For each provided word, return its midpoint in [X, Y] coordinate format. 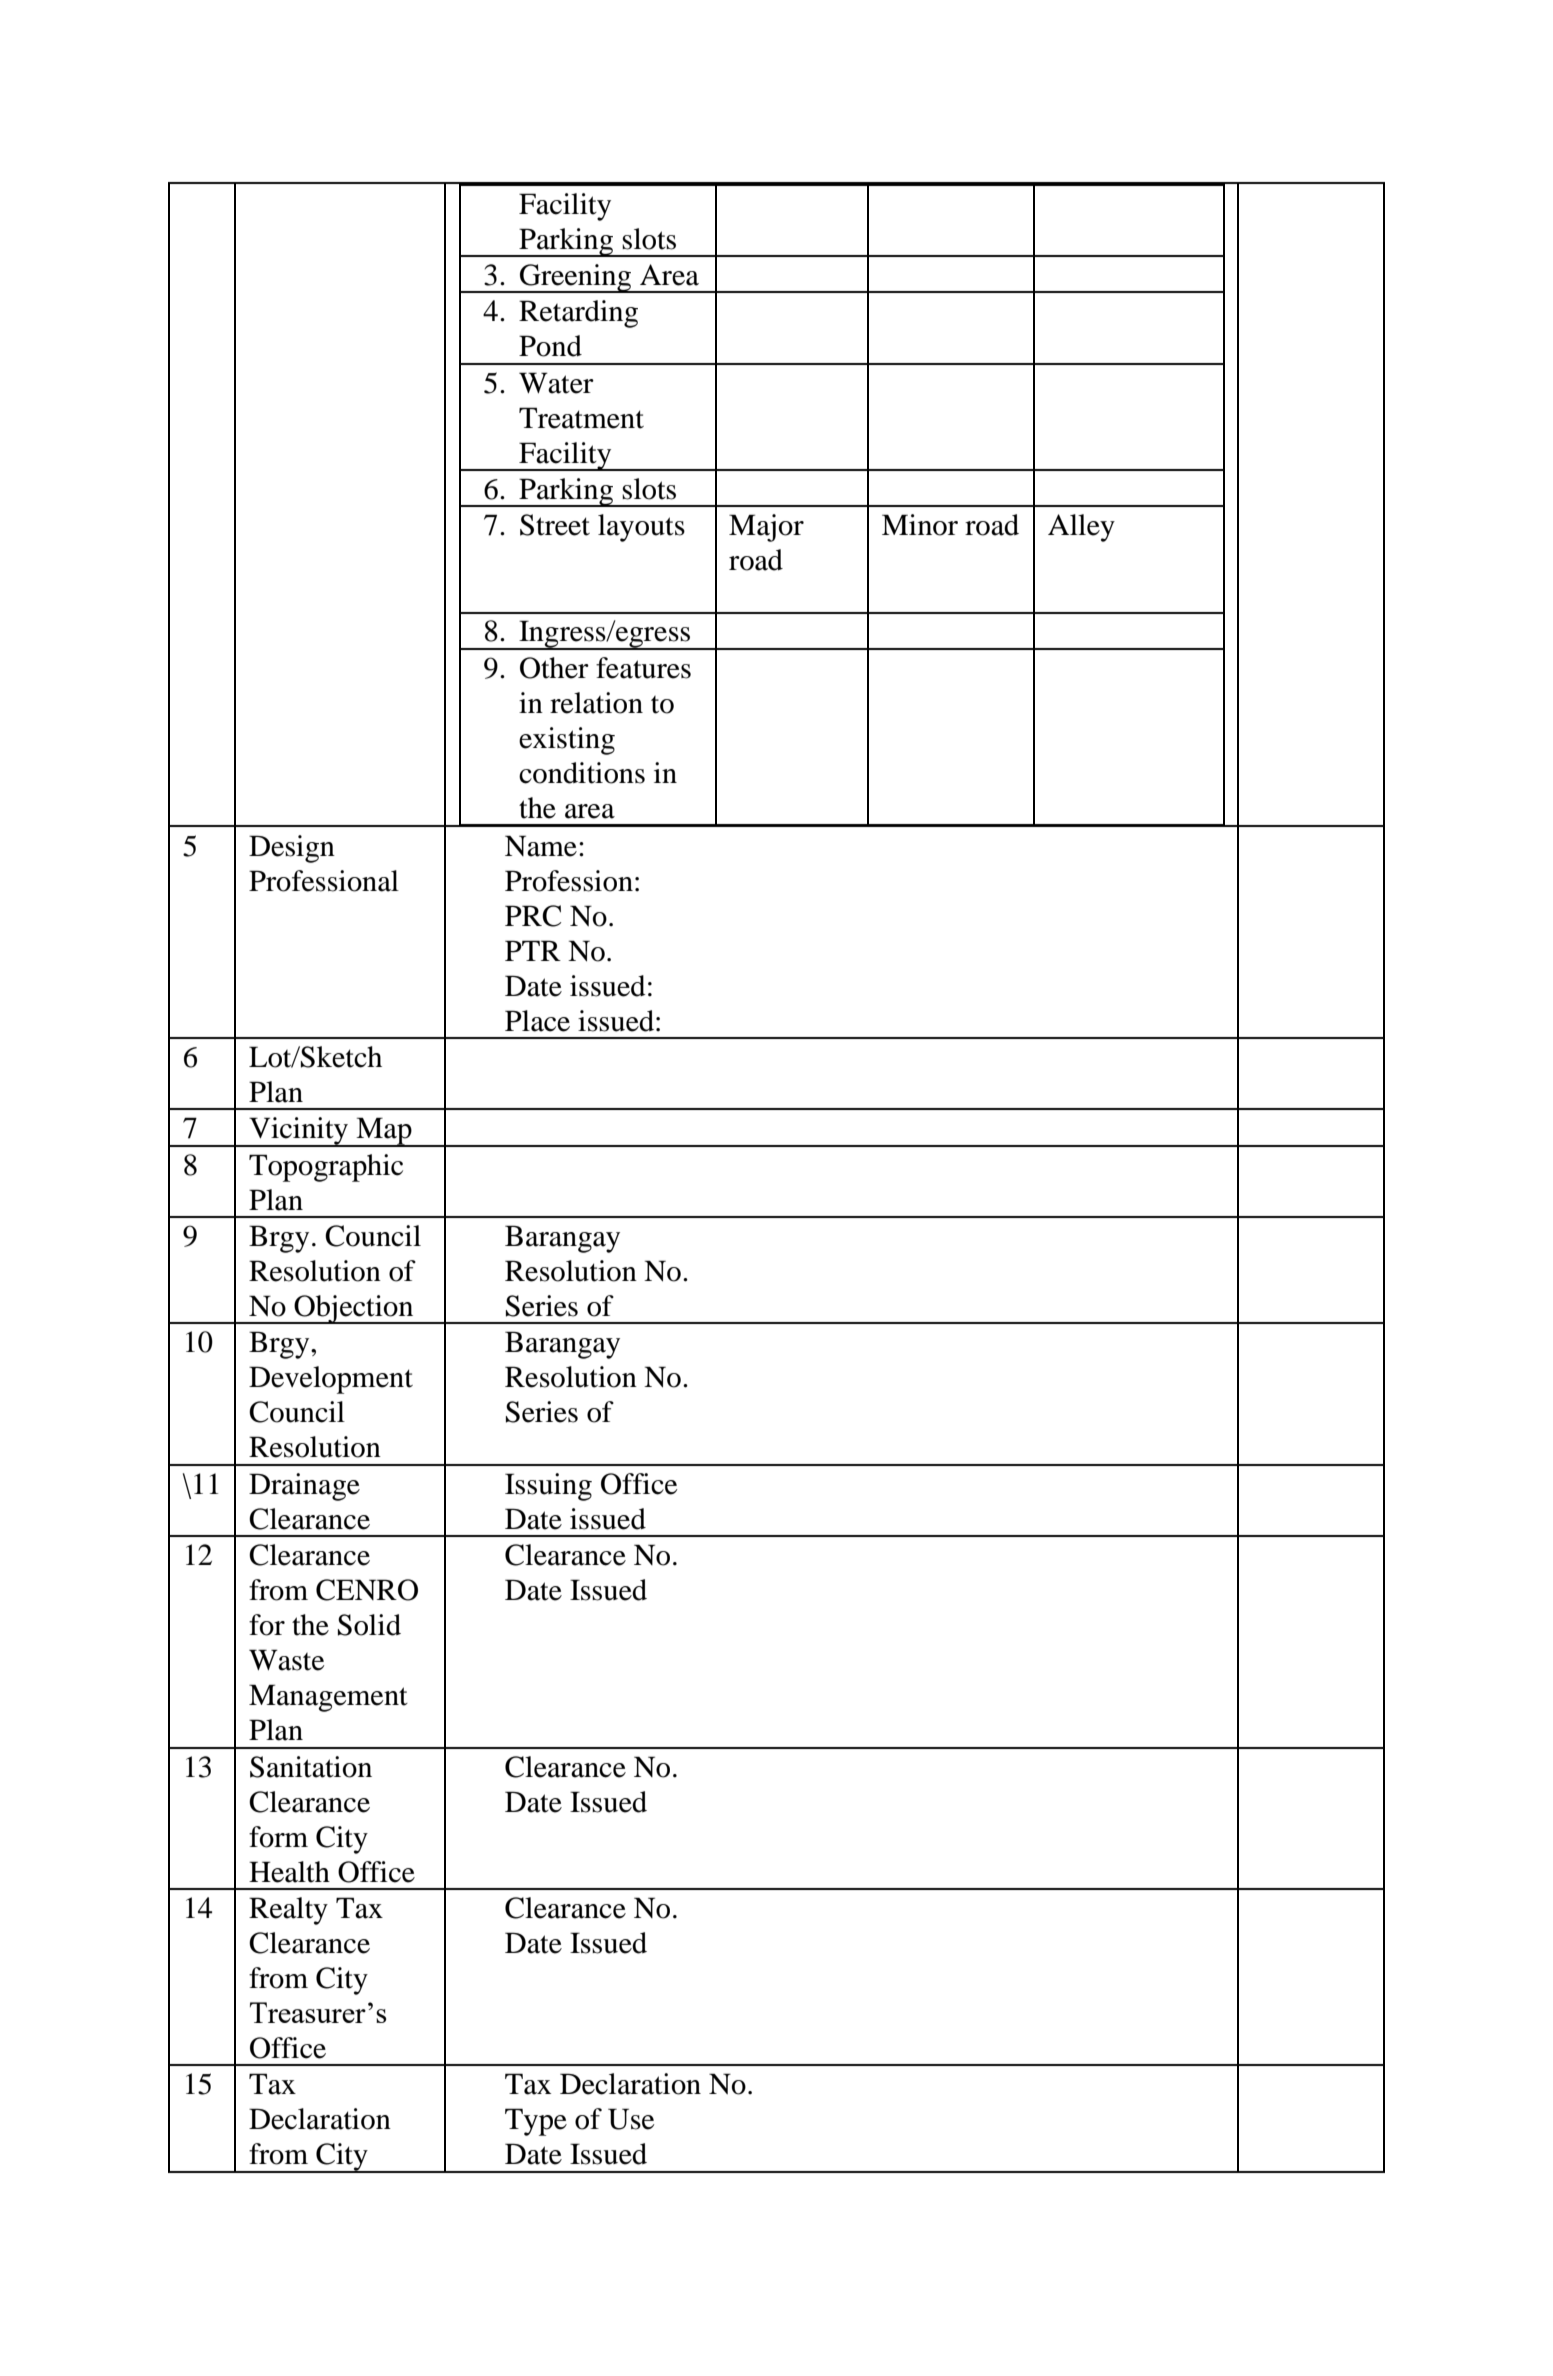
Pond [550, 346]
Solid [369, 1625]
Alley [1081, 528]
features [643, 668]
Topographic [326, 1168]
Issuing [548, 1487]
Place [537, 1021]
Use [631, 2119]
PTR [533, 950]
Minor [920, 525]
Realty [288, 1911]
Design [292, 849]
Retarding [578, 314]
